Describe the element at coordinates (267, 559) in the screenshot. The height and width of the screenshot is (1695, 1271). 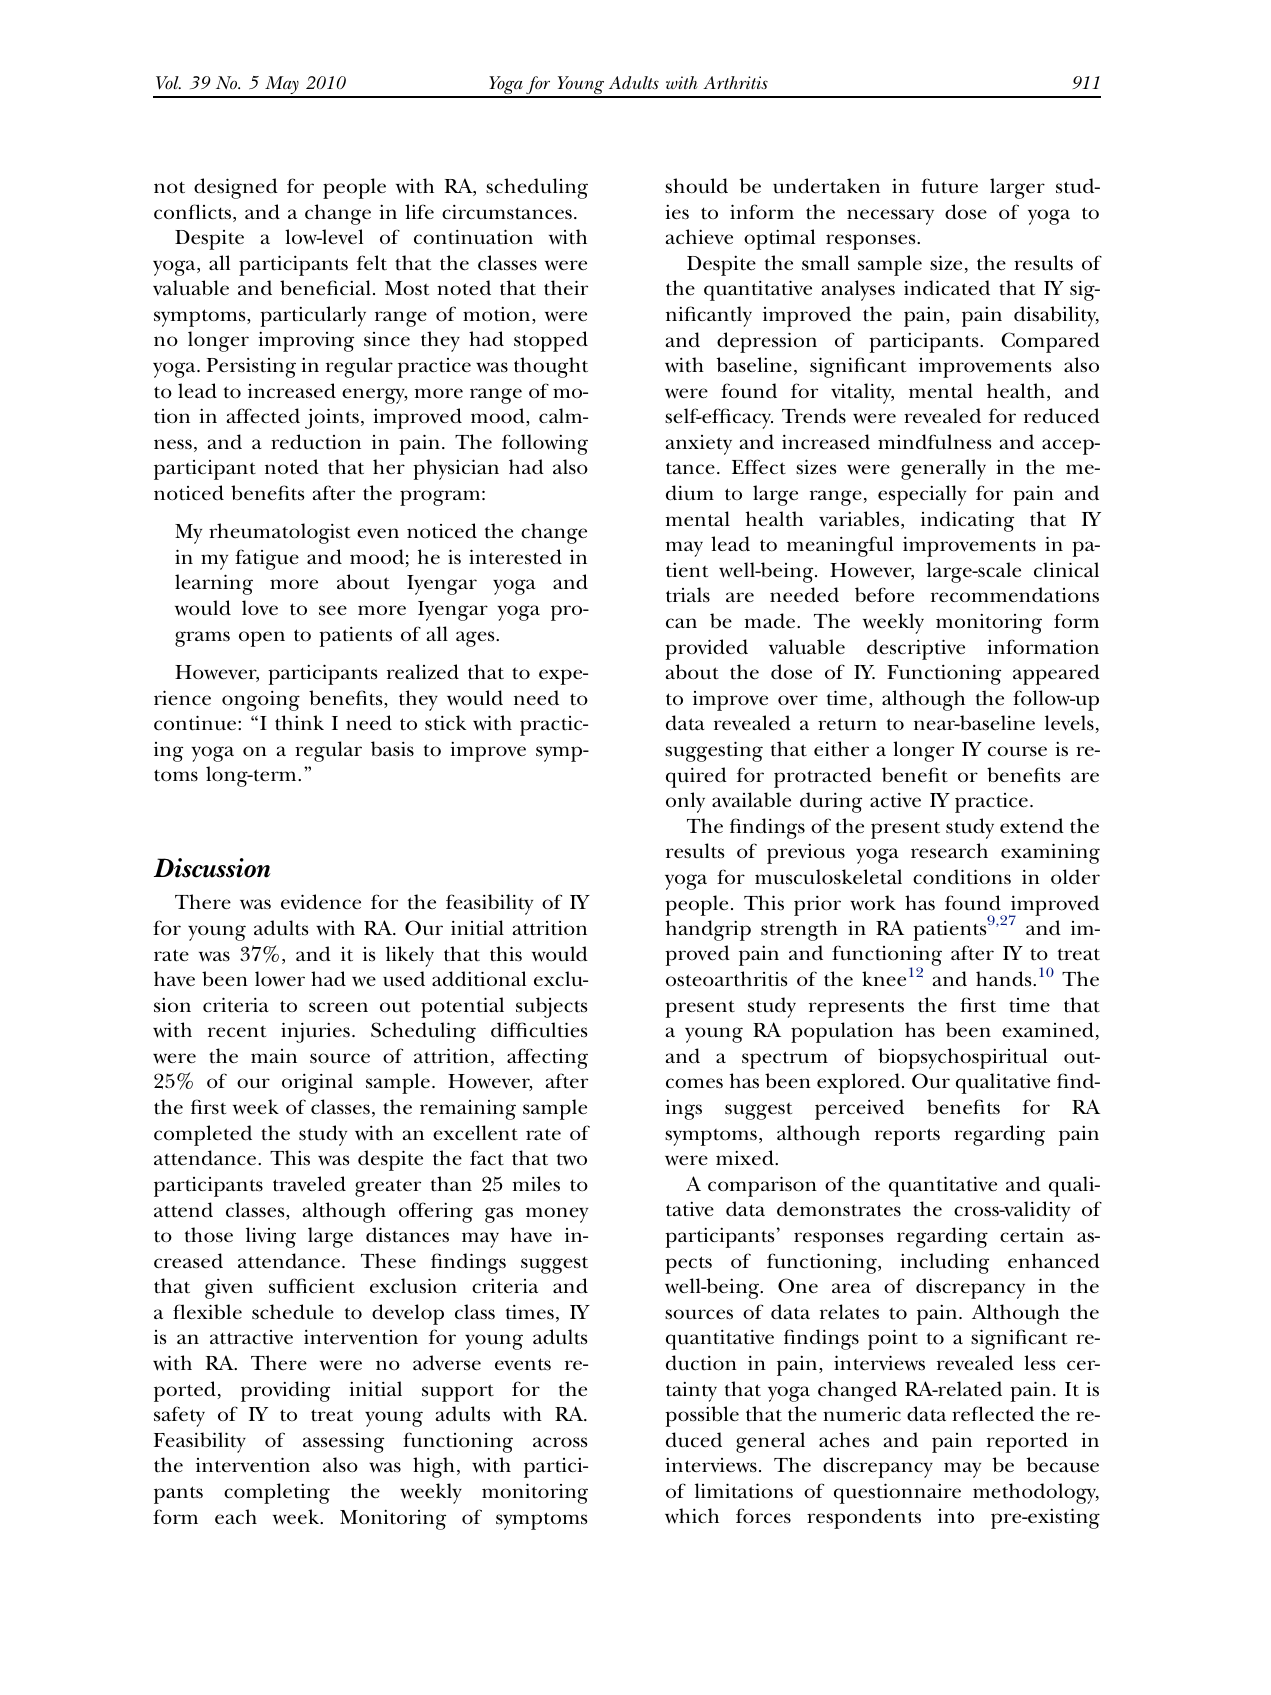
I see `fatigue` at that location.
